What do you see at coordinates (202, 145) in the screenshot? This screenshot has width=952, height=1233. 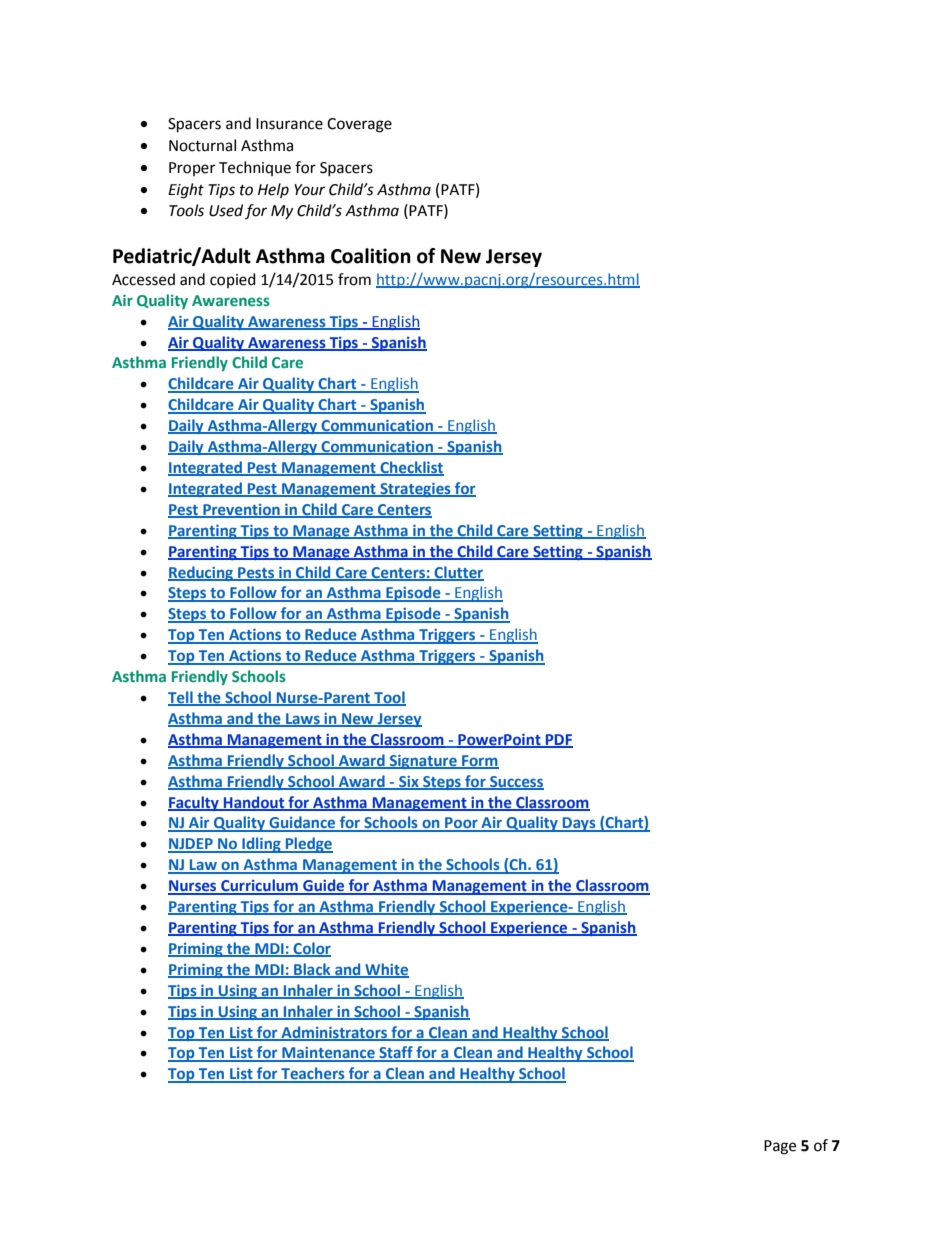 I see `Nocturnal` at bounding box center [202, 145].
